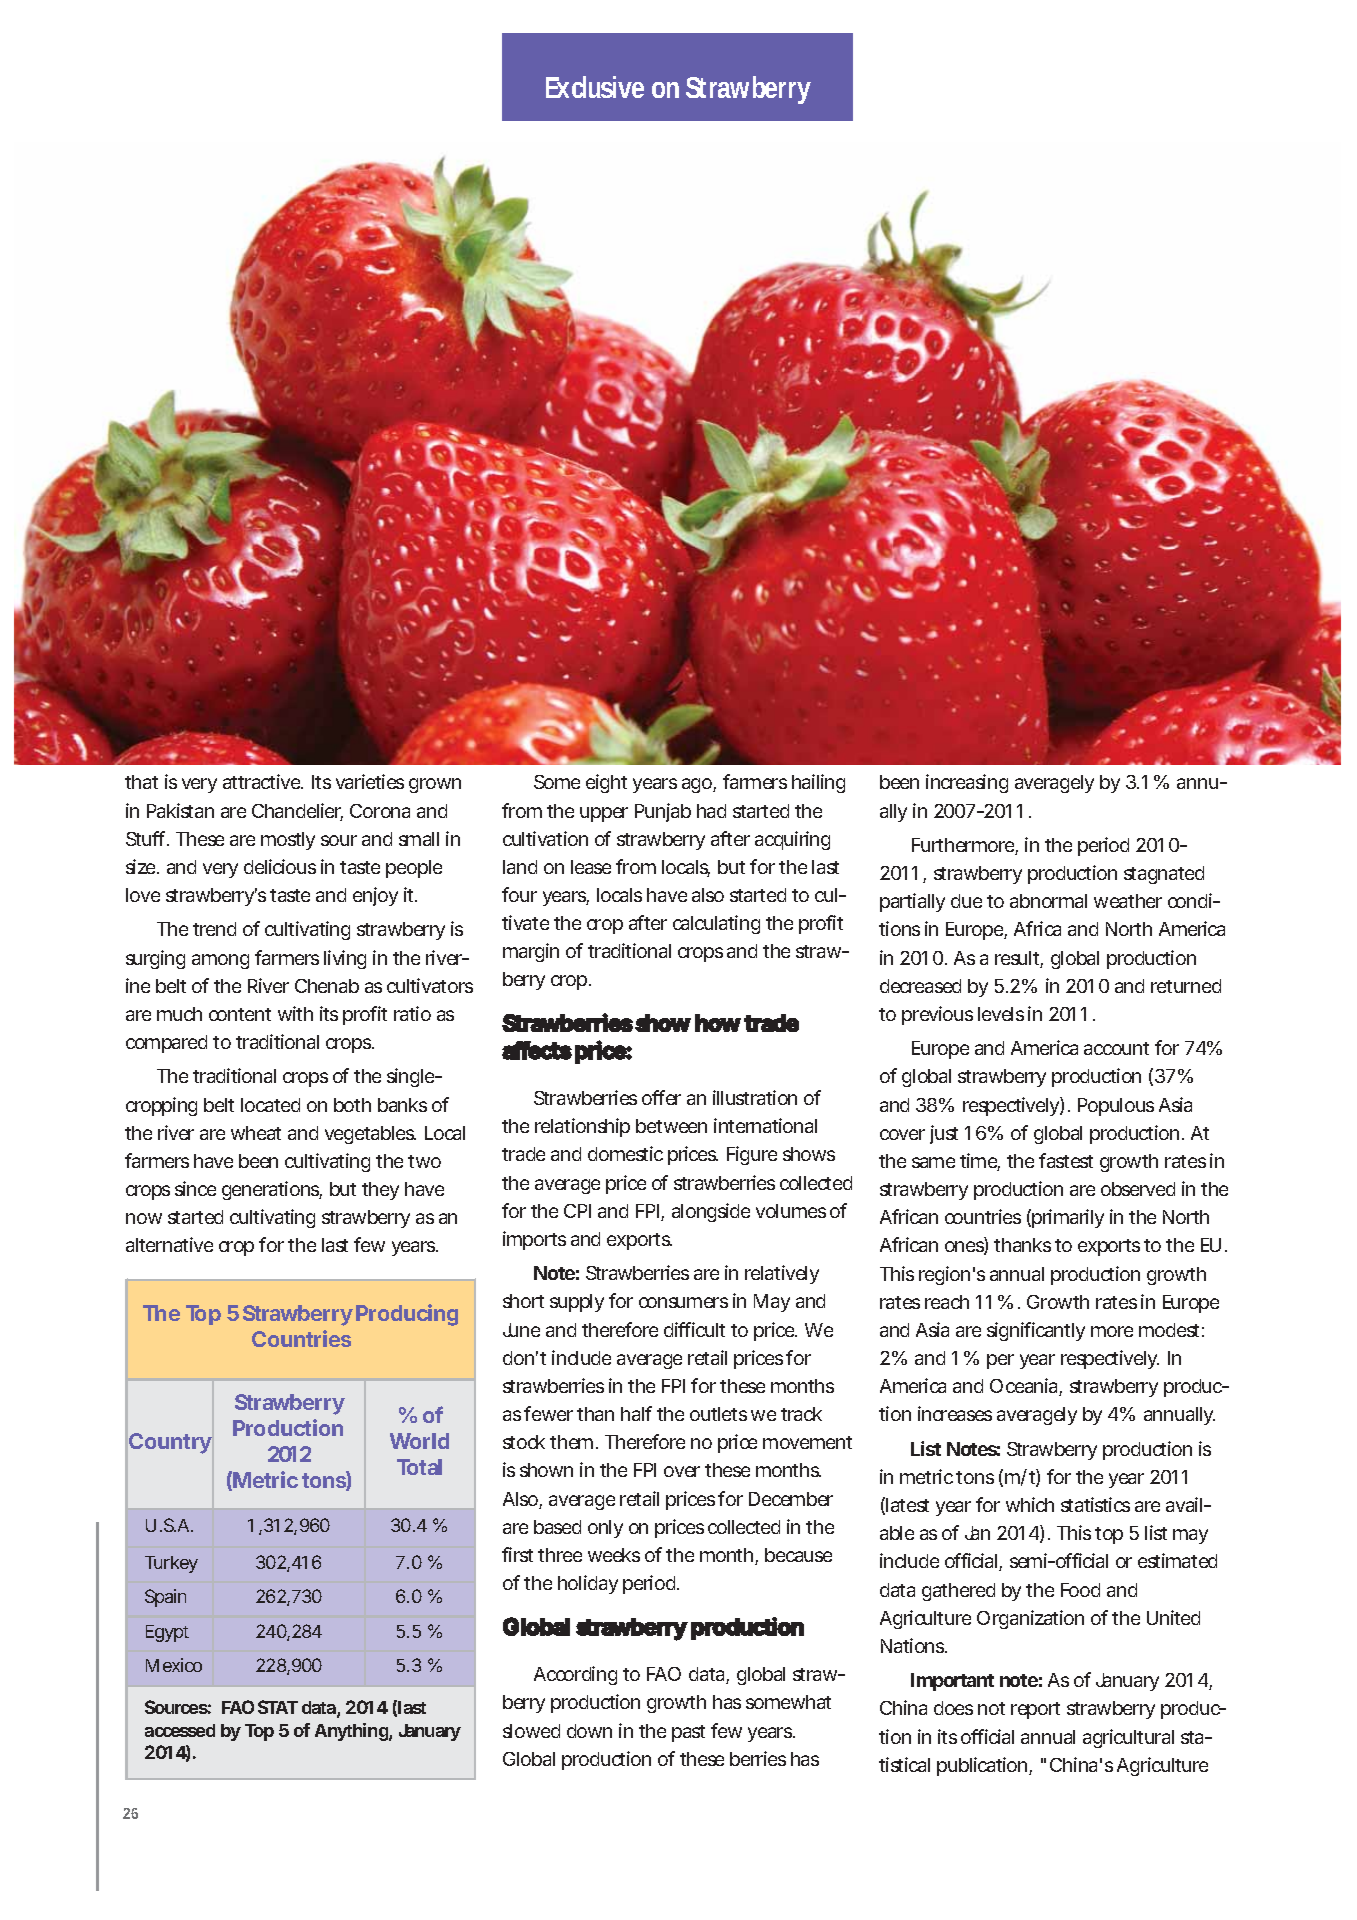  What do you see at coordinates (688, 1733) in the screenshot?
I see `past` at bounding box center [688, 1733].
